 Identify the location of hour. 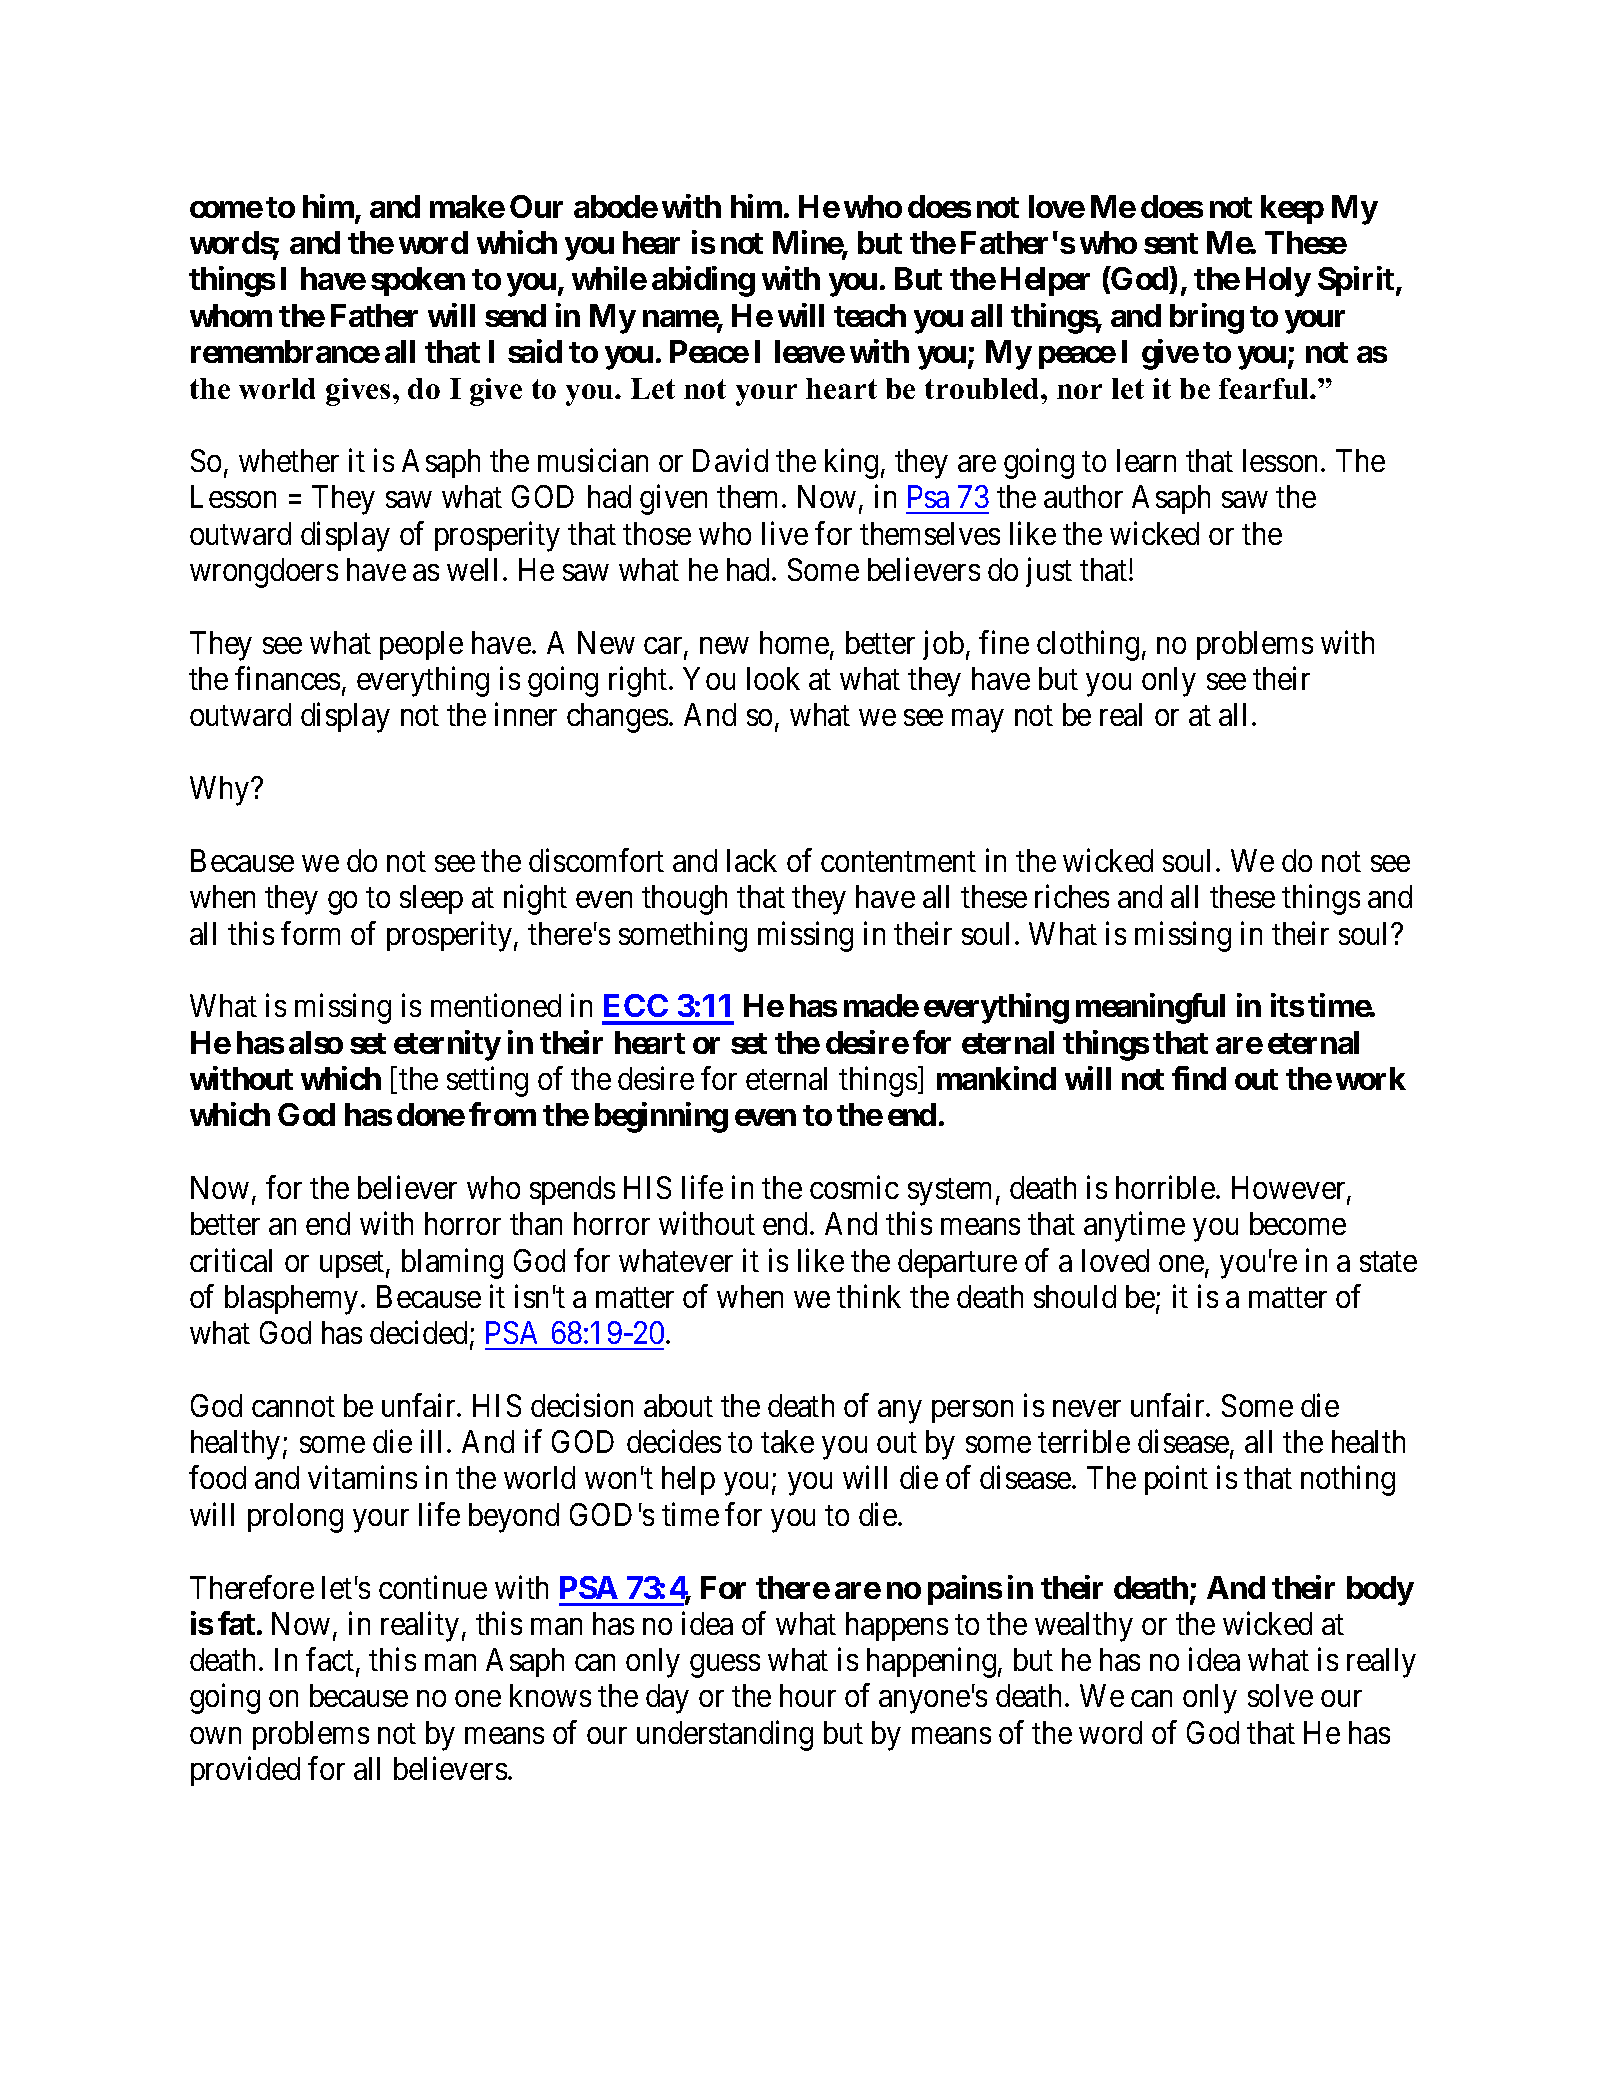
(808, 1695).
